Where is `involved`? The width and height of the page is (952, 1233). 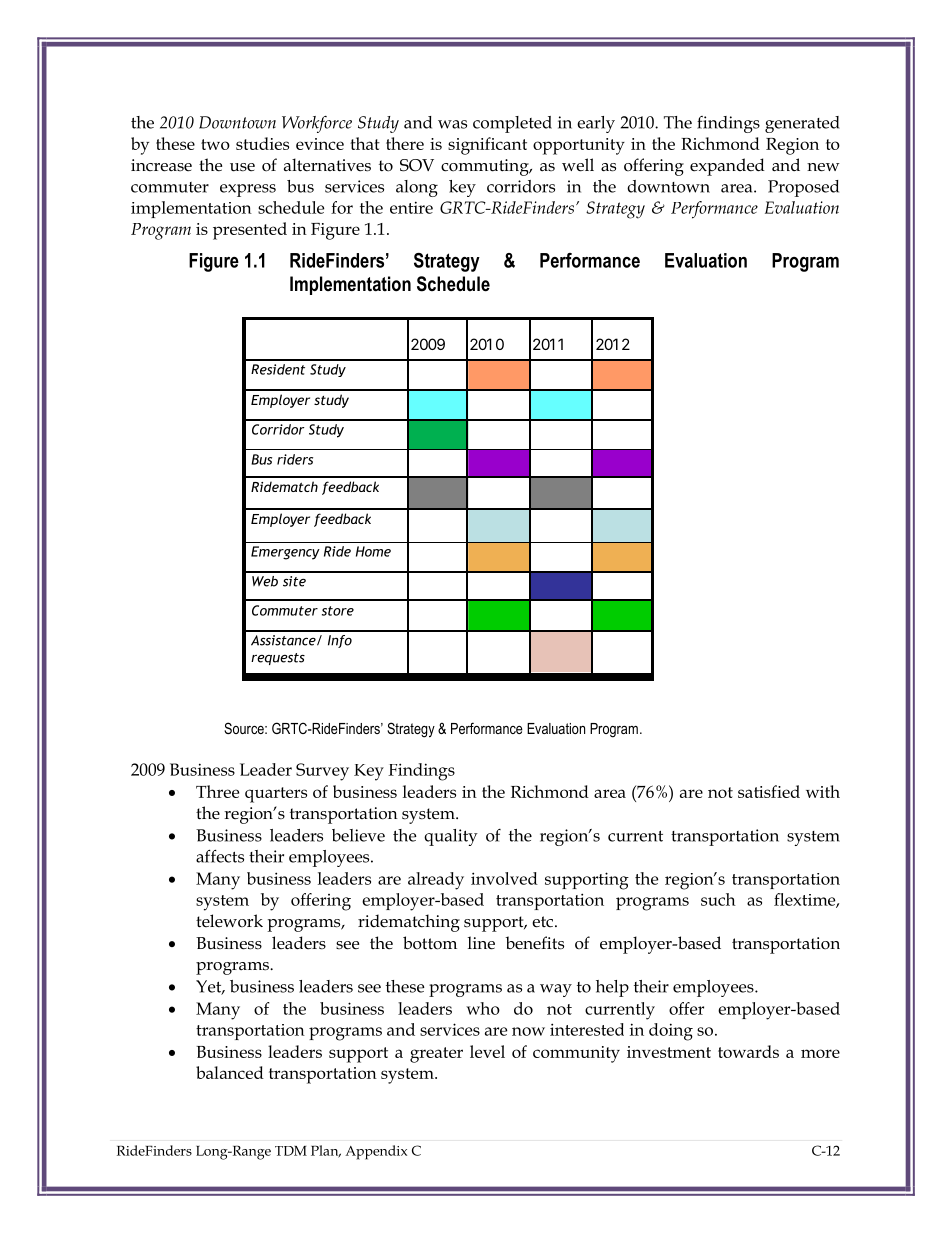
involved is located at coordinates (504, 878).
